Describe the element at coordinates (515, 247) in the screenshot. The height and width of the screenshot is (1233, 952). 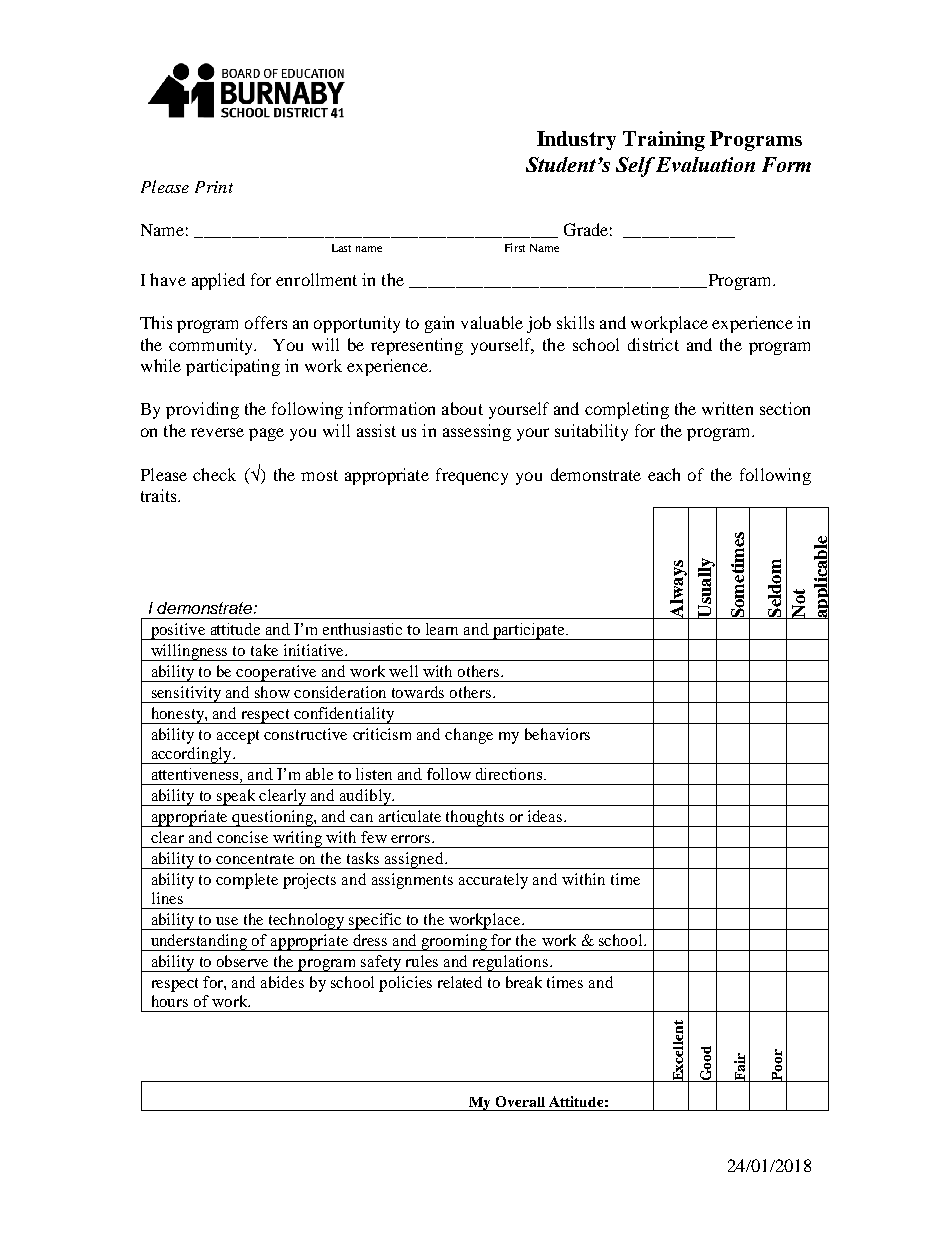
I see `First` at that location.
